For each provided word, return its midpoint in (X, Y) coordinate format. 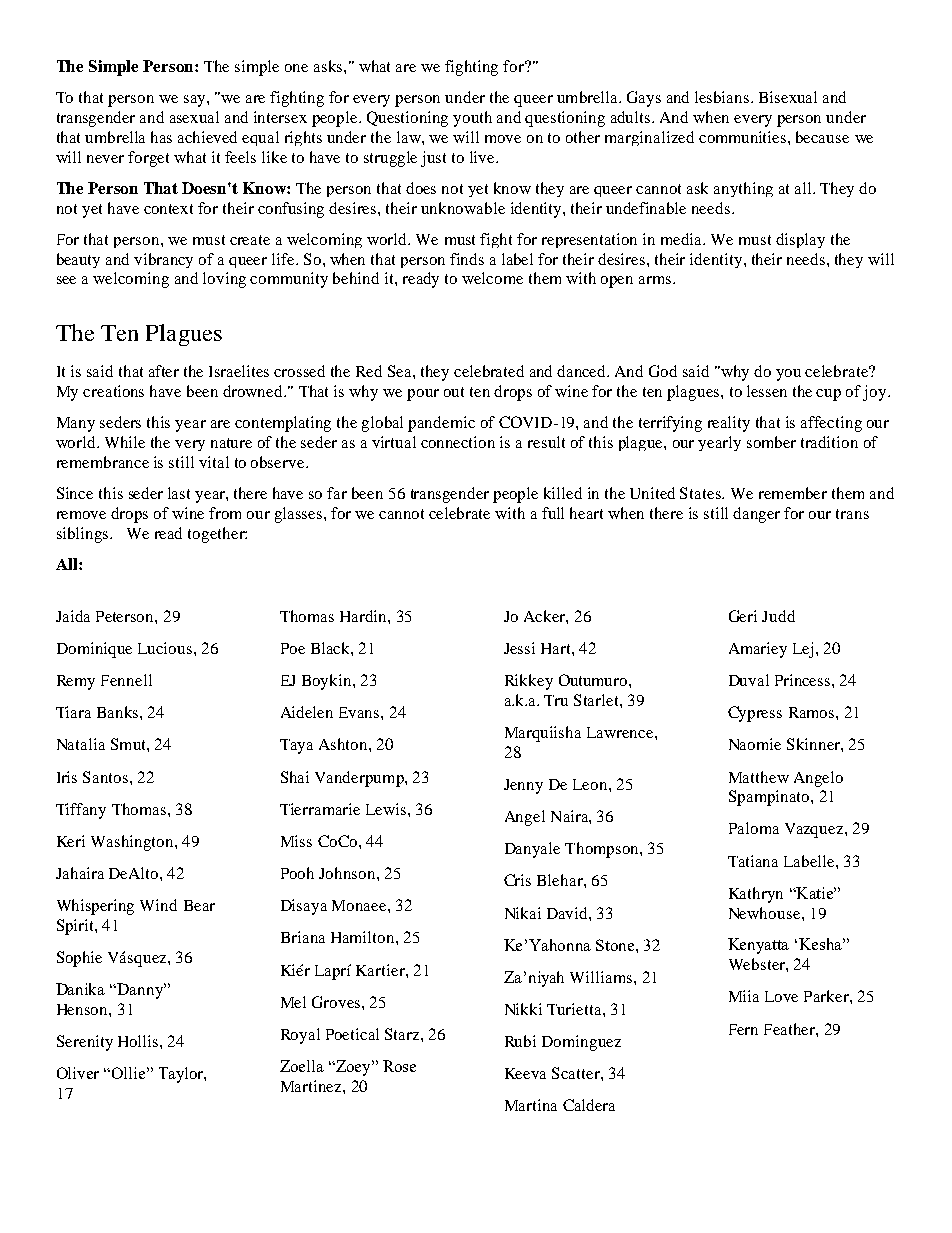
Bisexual (788, 97)
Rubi (520, 1041)
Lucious (165, 648)
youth (472, 119)
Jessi (519, 648)
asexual (194, 117)
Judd (778, 616)
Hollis (139, 1041)
